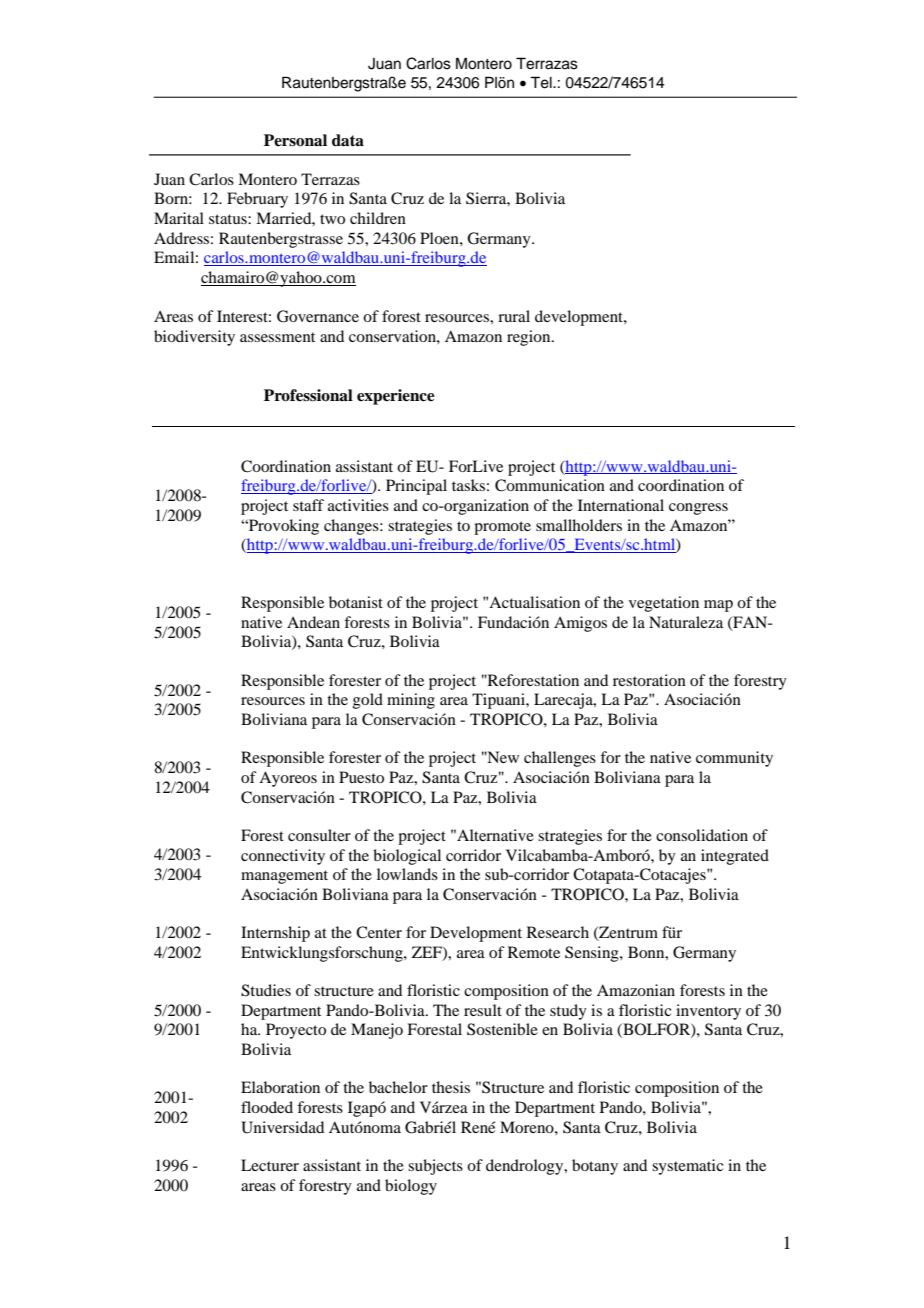 Image resolution: width=924 pixels, height=1308 pixels. I want to click on subjects, so click(435, 1167).
